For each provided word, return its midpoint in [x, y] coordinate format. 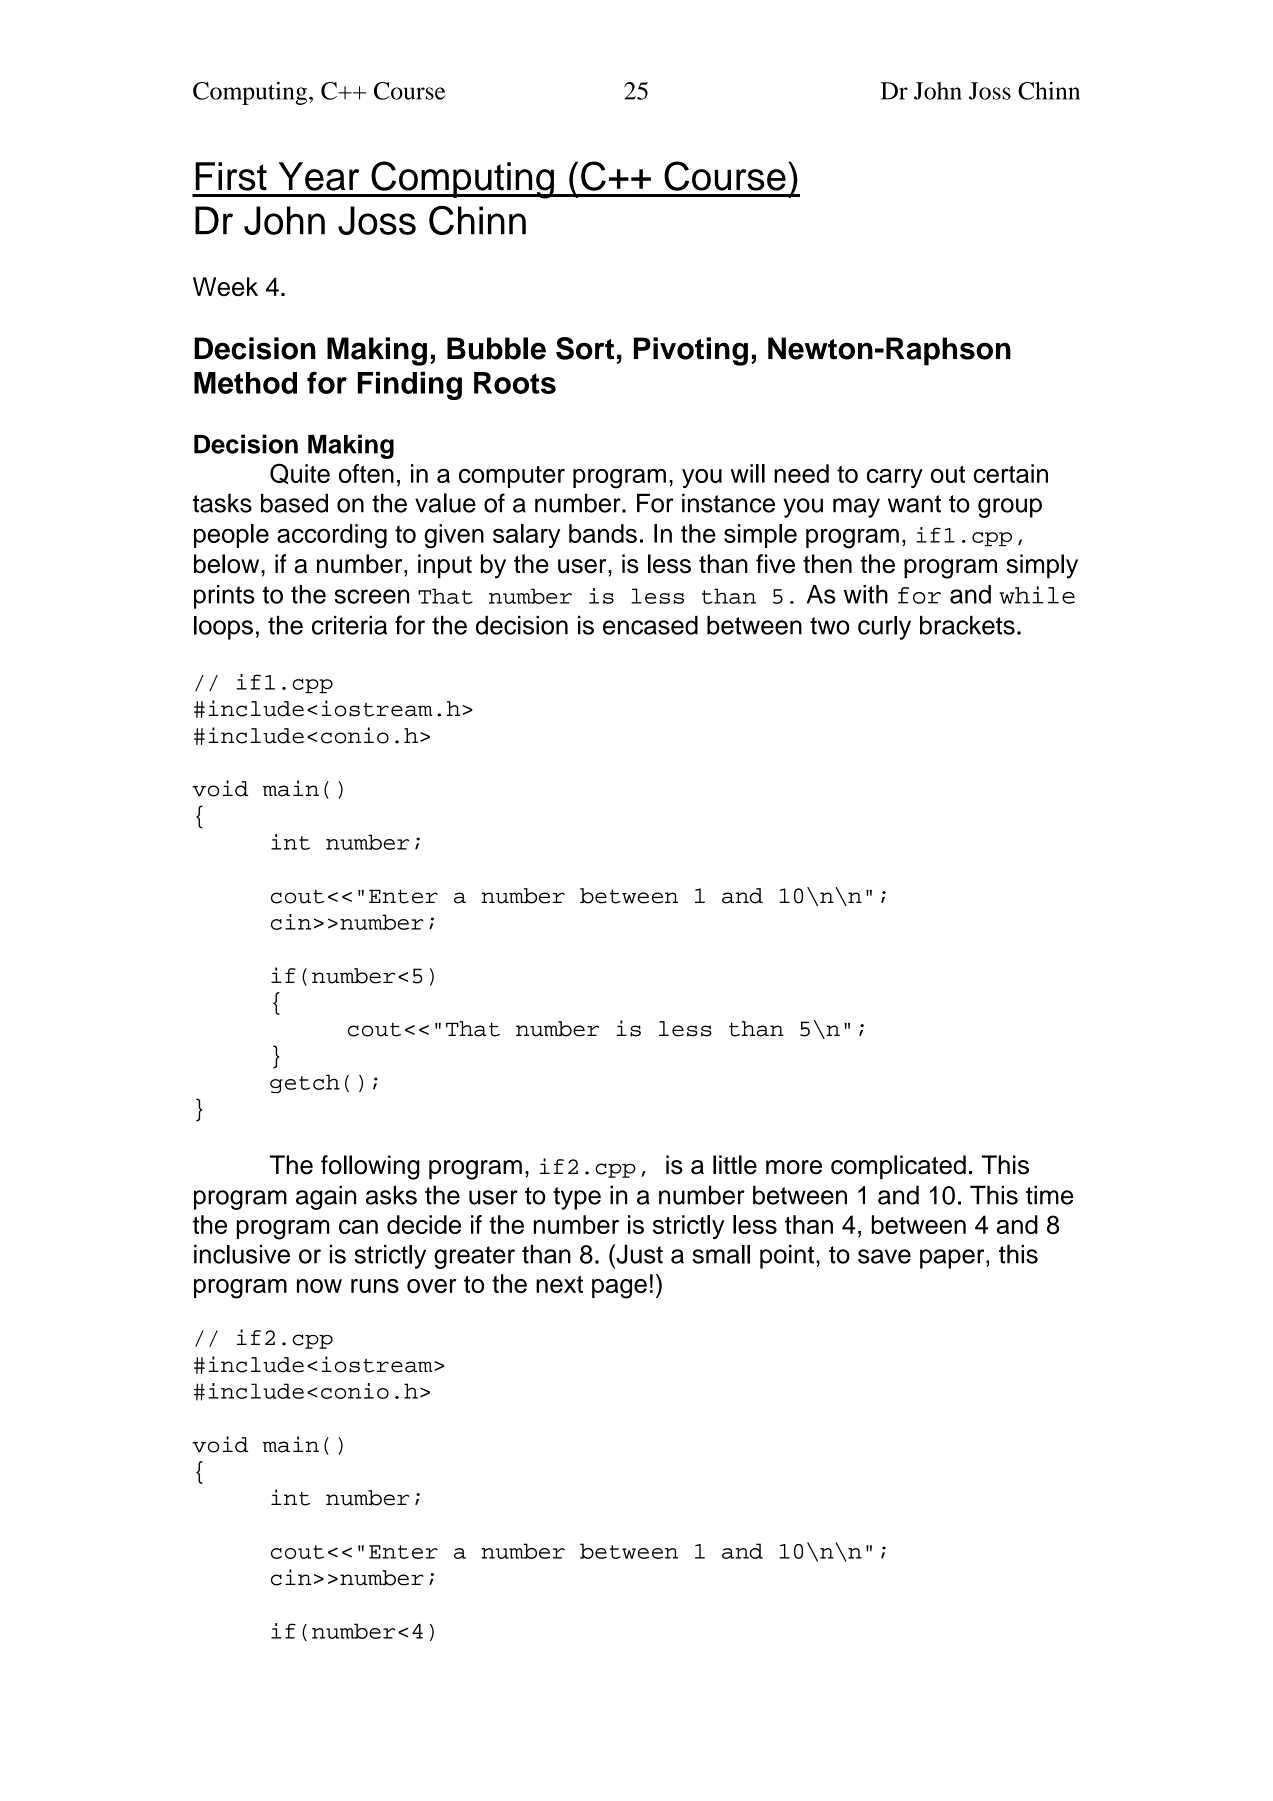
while [1037, 595]
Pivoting [691, 351]
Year [319, 176]
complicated [898, 1167]
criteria [349, 625]
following [370, 1167]
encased [650, 625]
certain [1011, 473]
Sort [585, 348]
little [735, 1165]
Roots [515, 383]
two [830, 626]
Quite [300, 473]
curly [884, 628]
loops [223, 628]
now [319, 1286]
